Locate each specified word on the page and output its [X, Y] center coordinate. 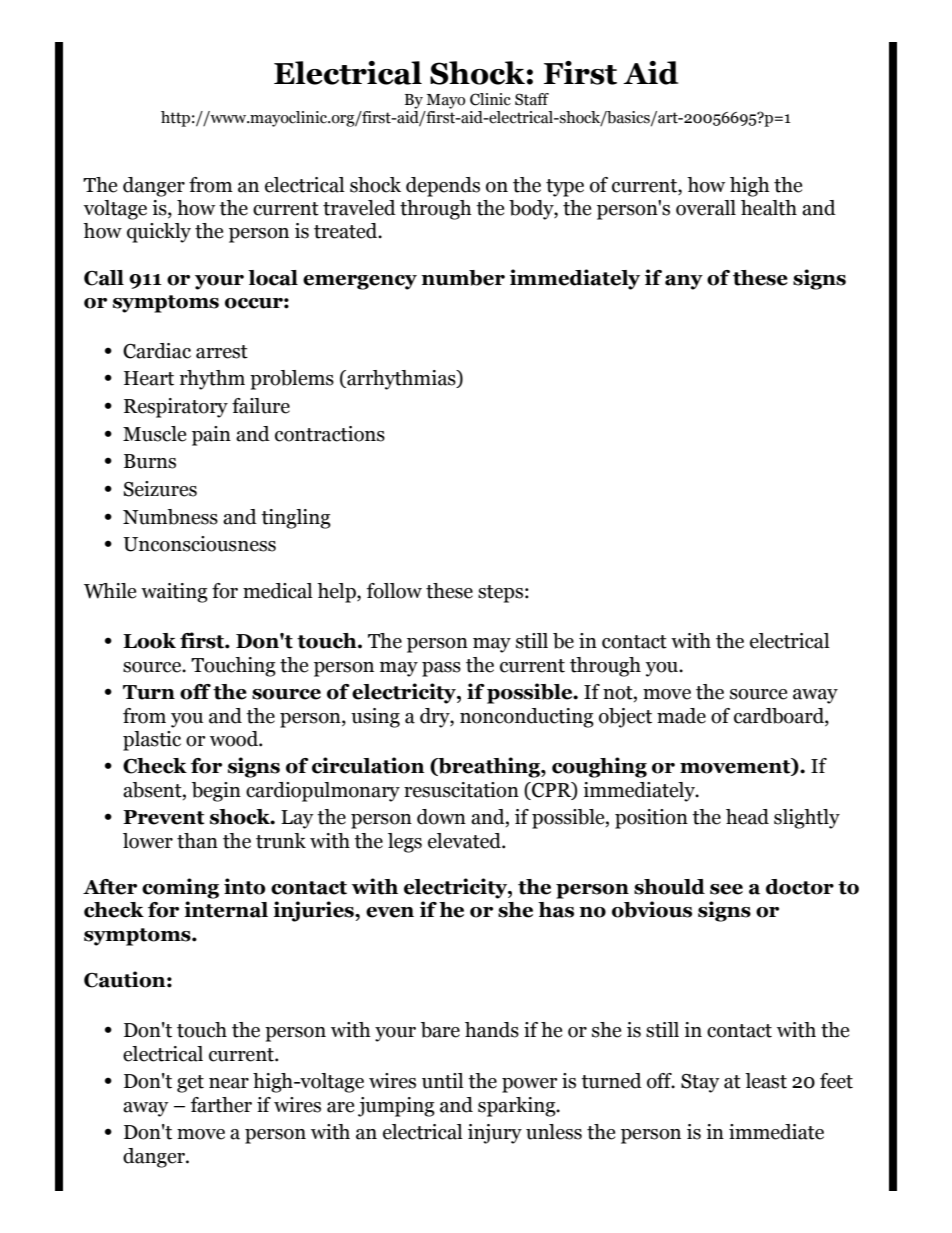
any [684, 282]
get [190, 1084]
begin [216, 792]
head [747, 817]
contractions [330, 434]
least [766, 1081]
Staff [532, 99]
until [443, 1081]
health [769, 208]
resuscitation [461, 790]
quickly [159, 233]
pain [211, 436]
